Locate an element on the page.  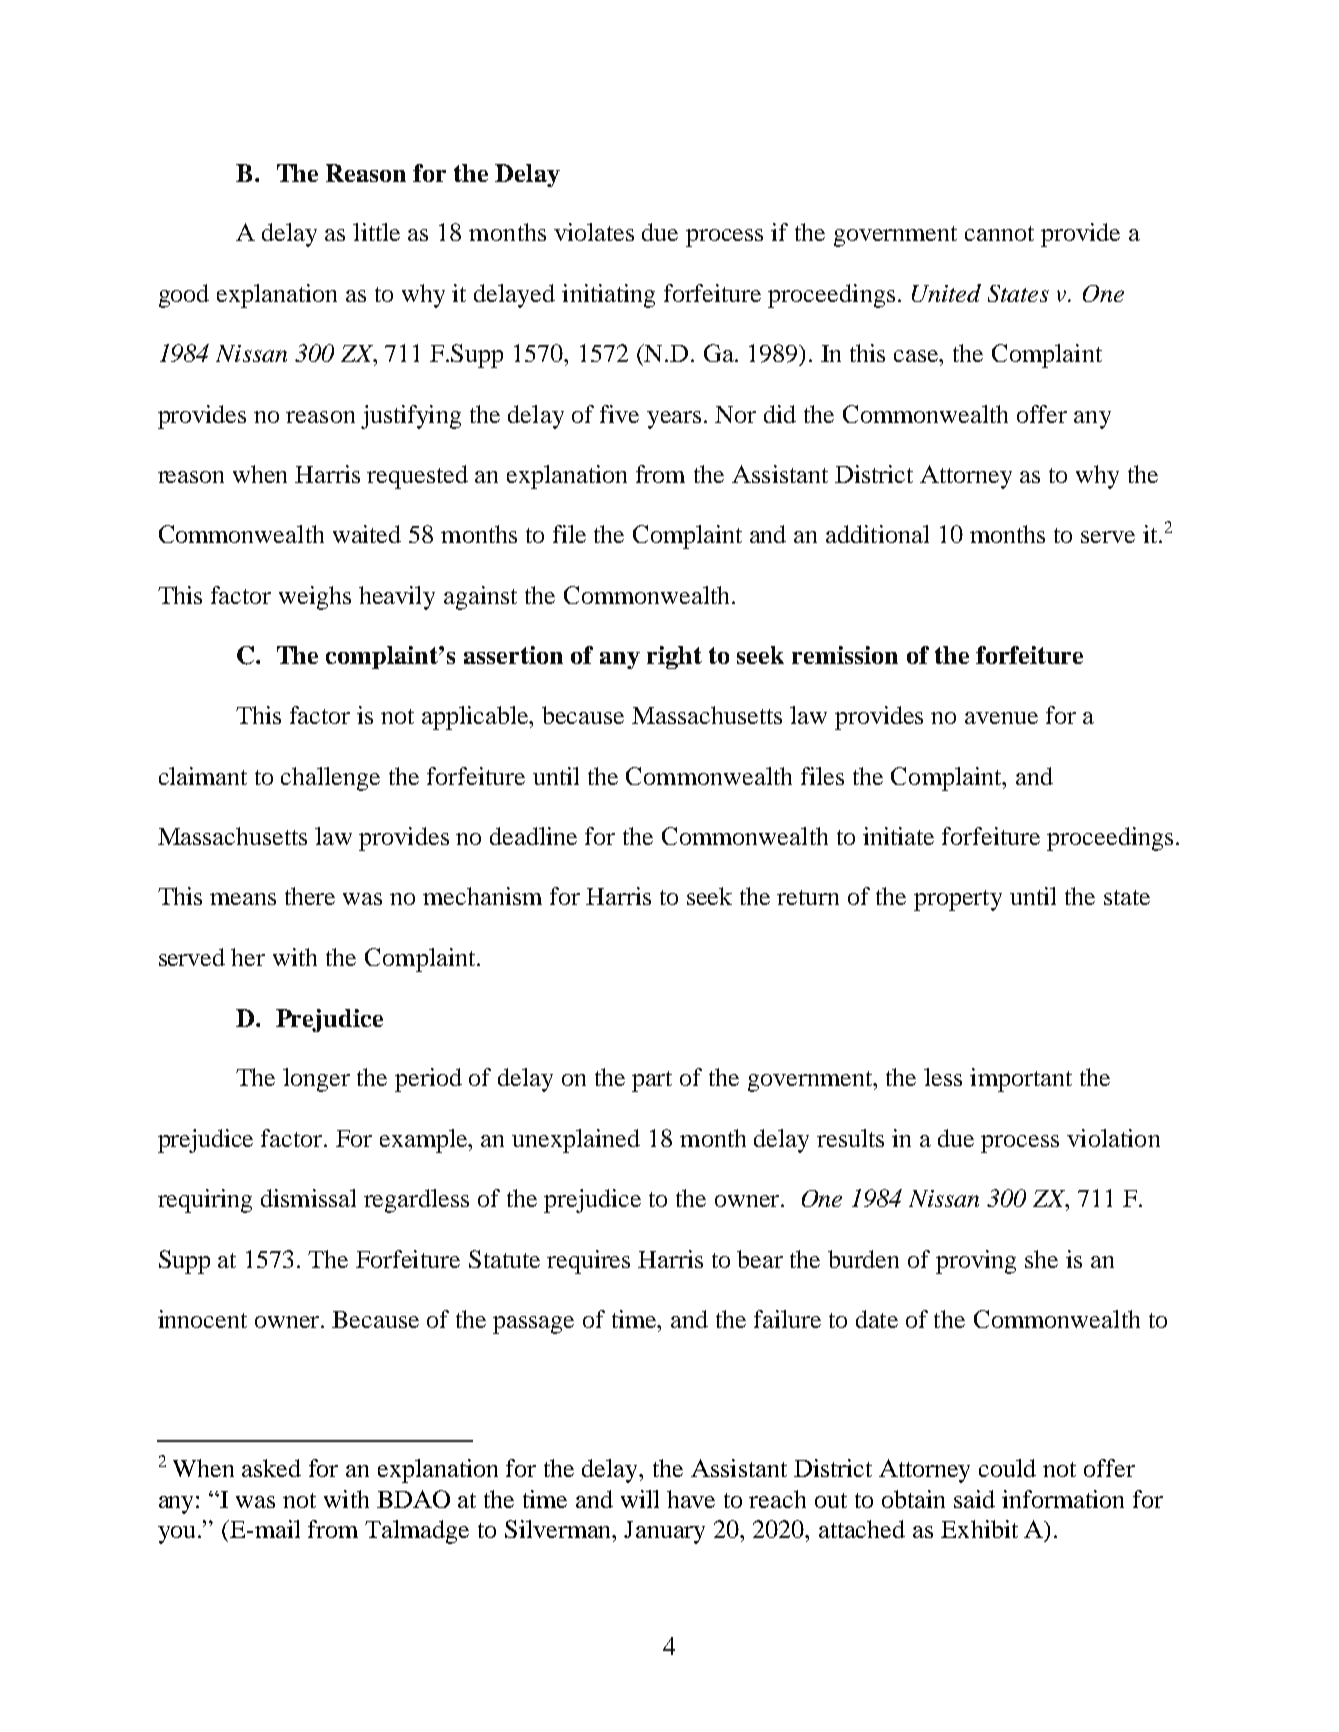
there is located at coordinates (310, 896).
